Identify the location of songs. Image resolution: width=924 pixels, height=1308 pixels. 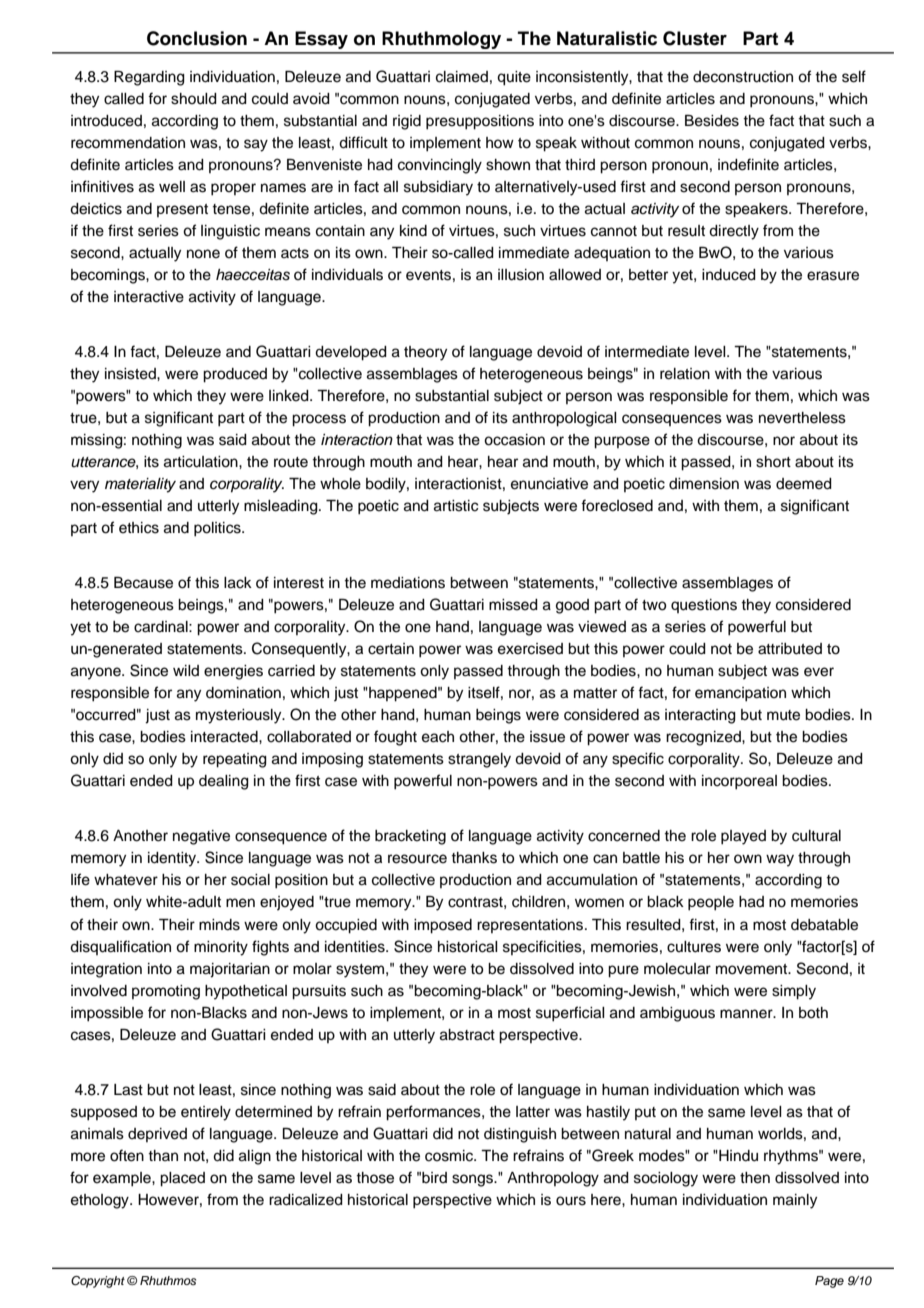
(473, 1180).
